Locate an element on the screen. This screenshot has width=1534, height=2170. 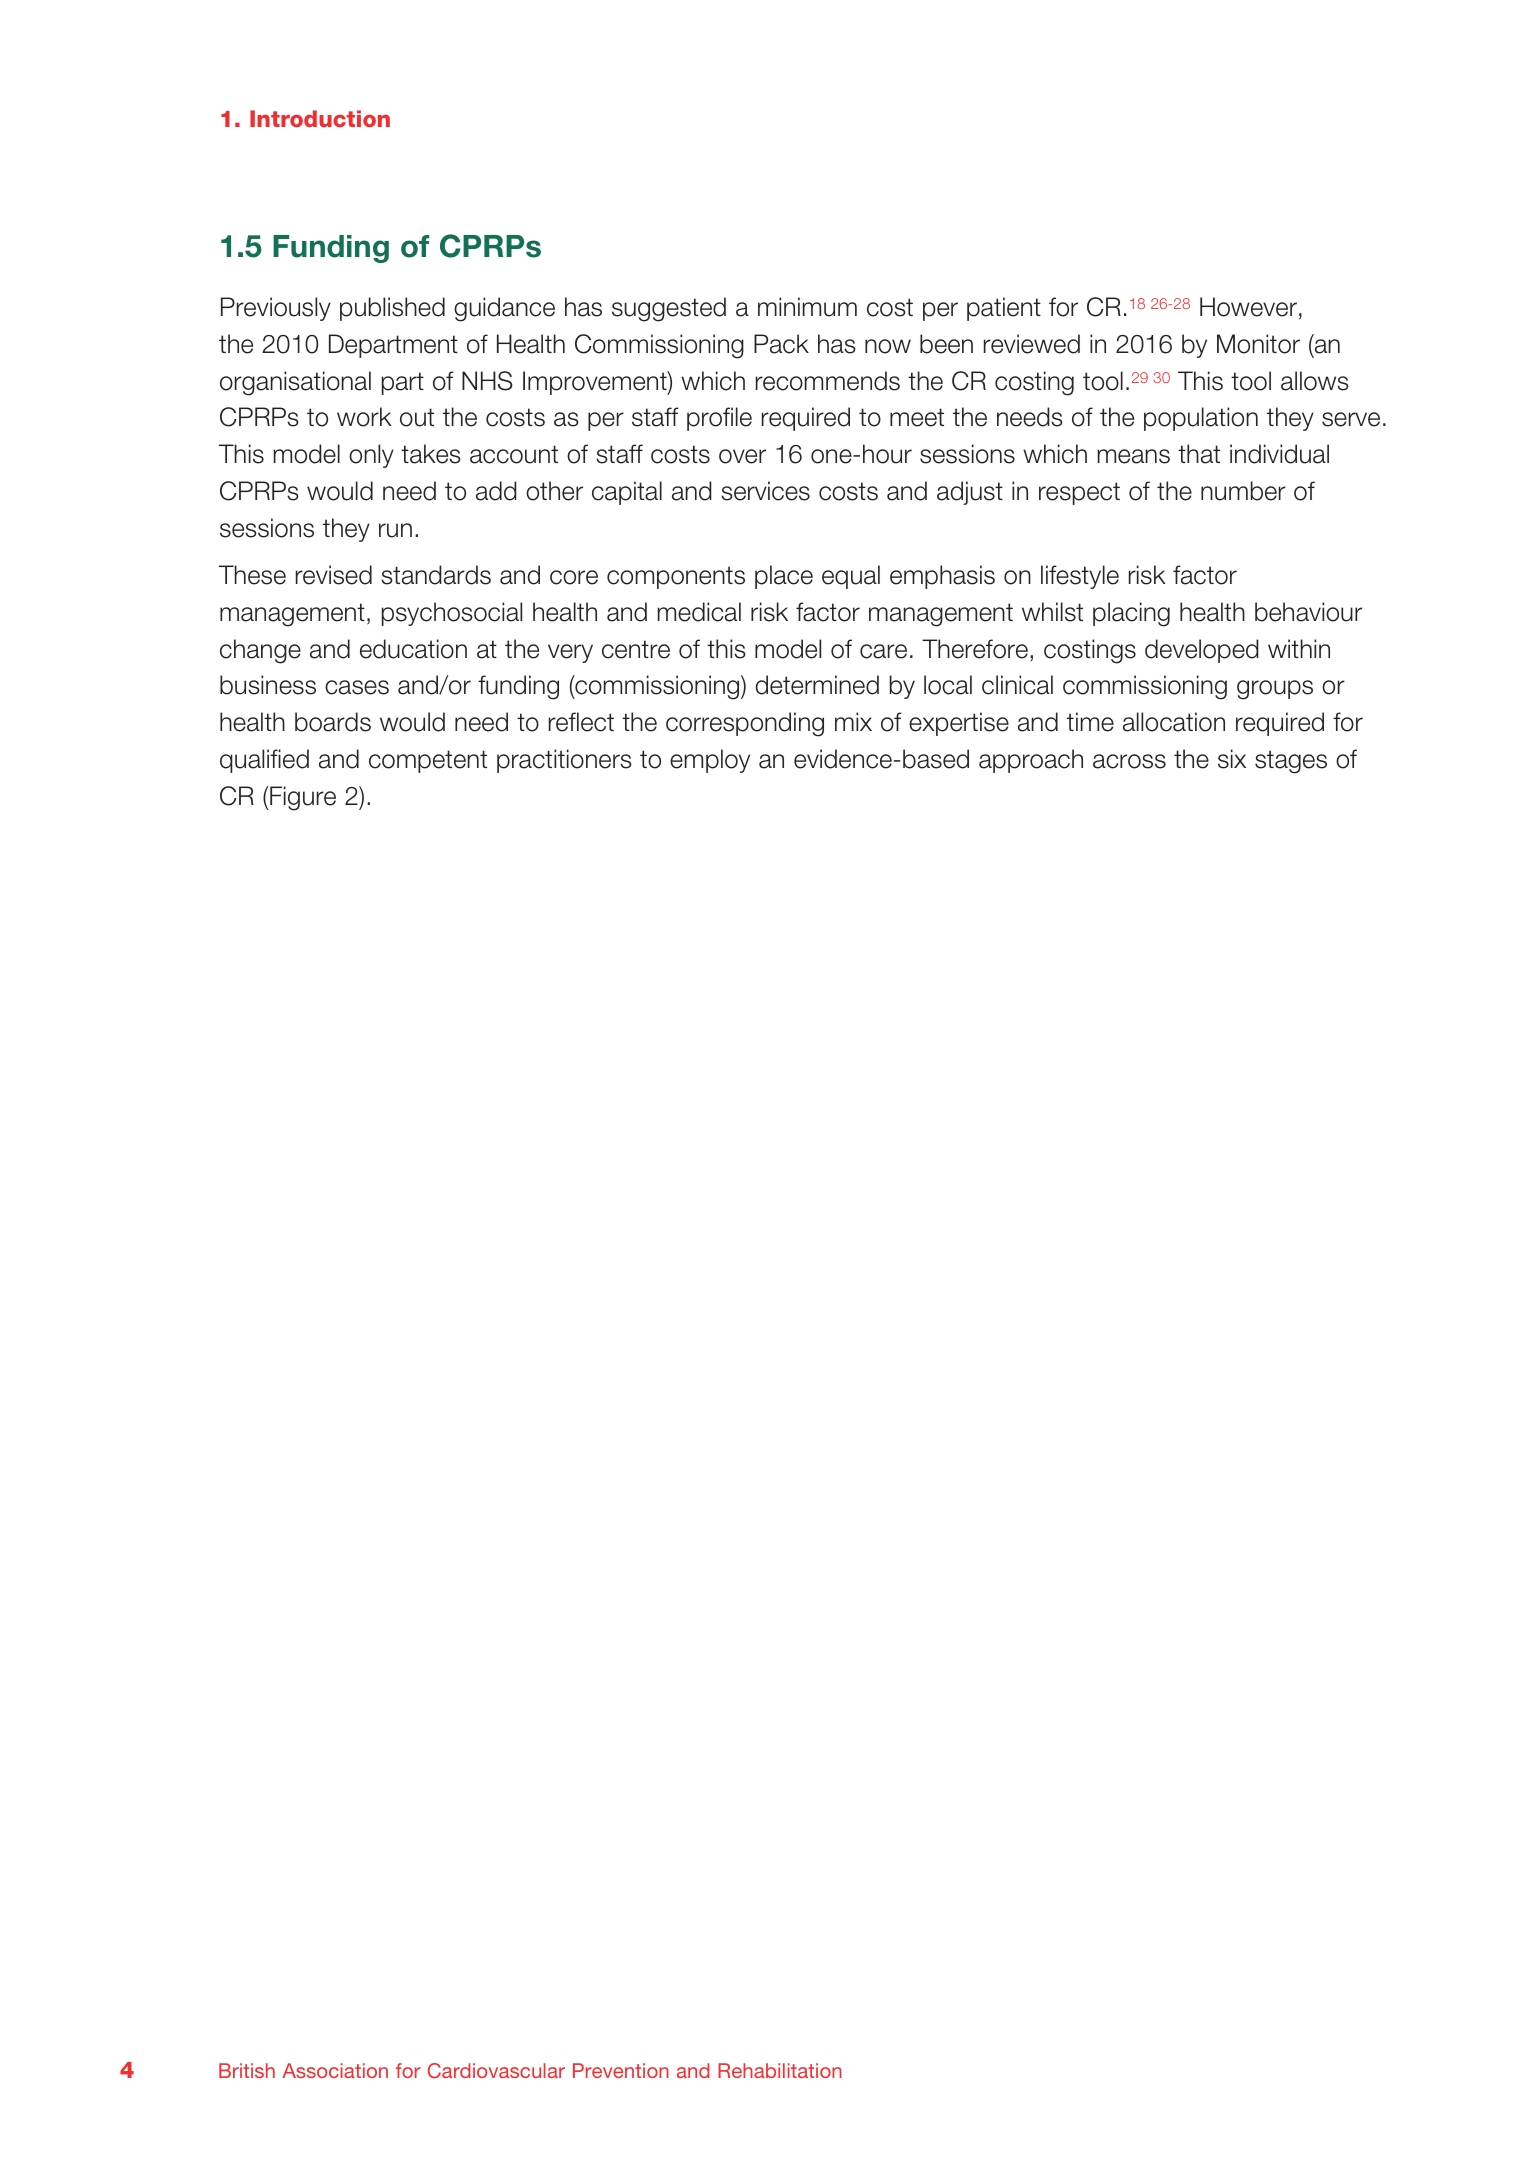
Introduction is located at coordinates (320, 118).
